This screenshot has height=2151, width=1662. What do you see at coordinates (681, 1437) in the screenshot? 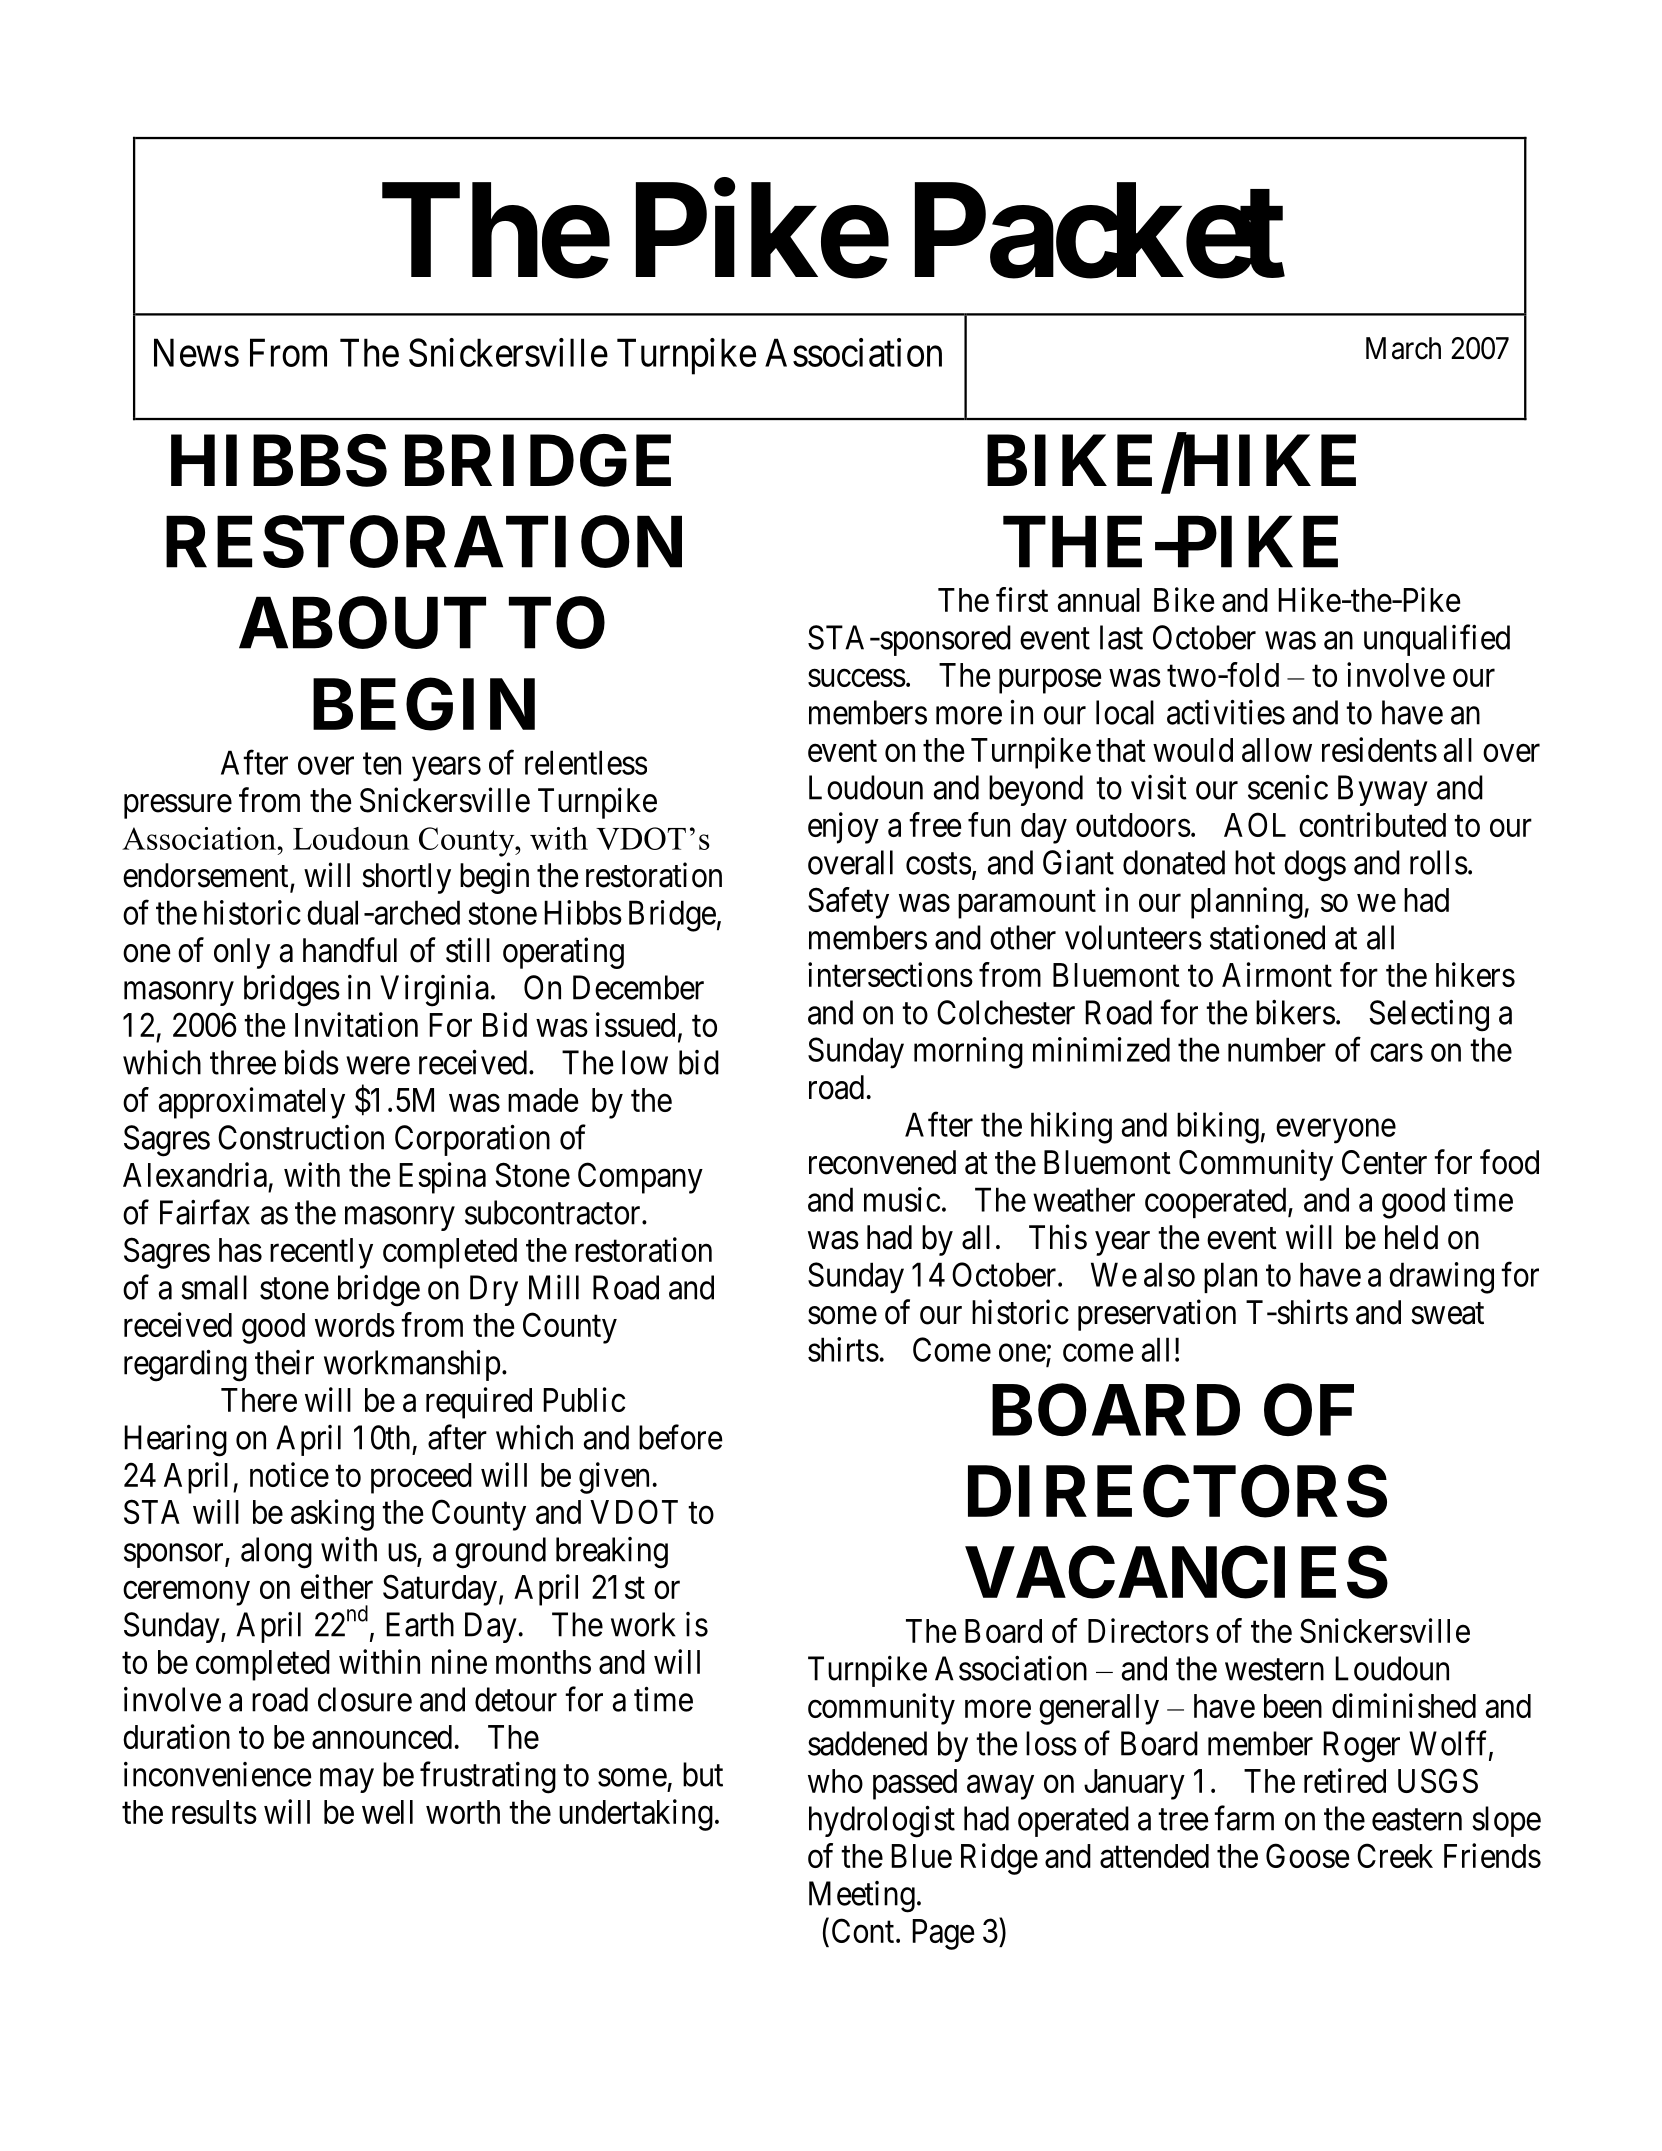
I see `before` at bounding box center [681, 1437].
